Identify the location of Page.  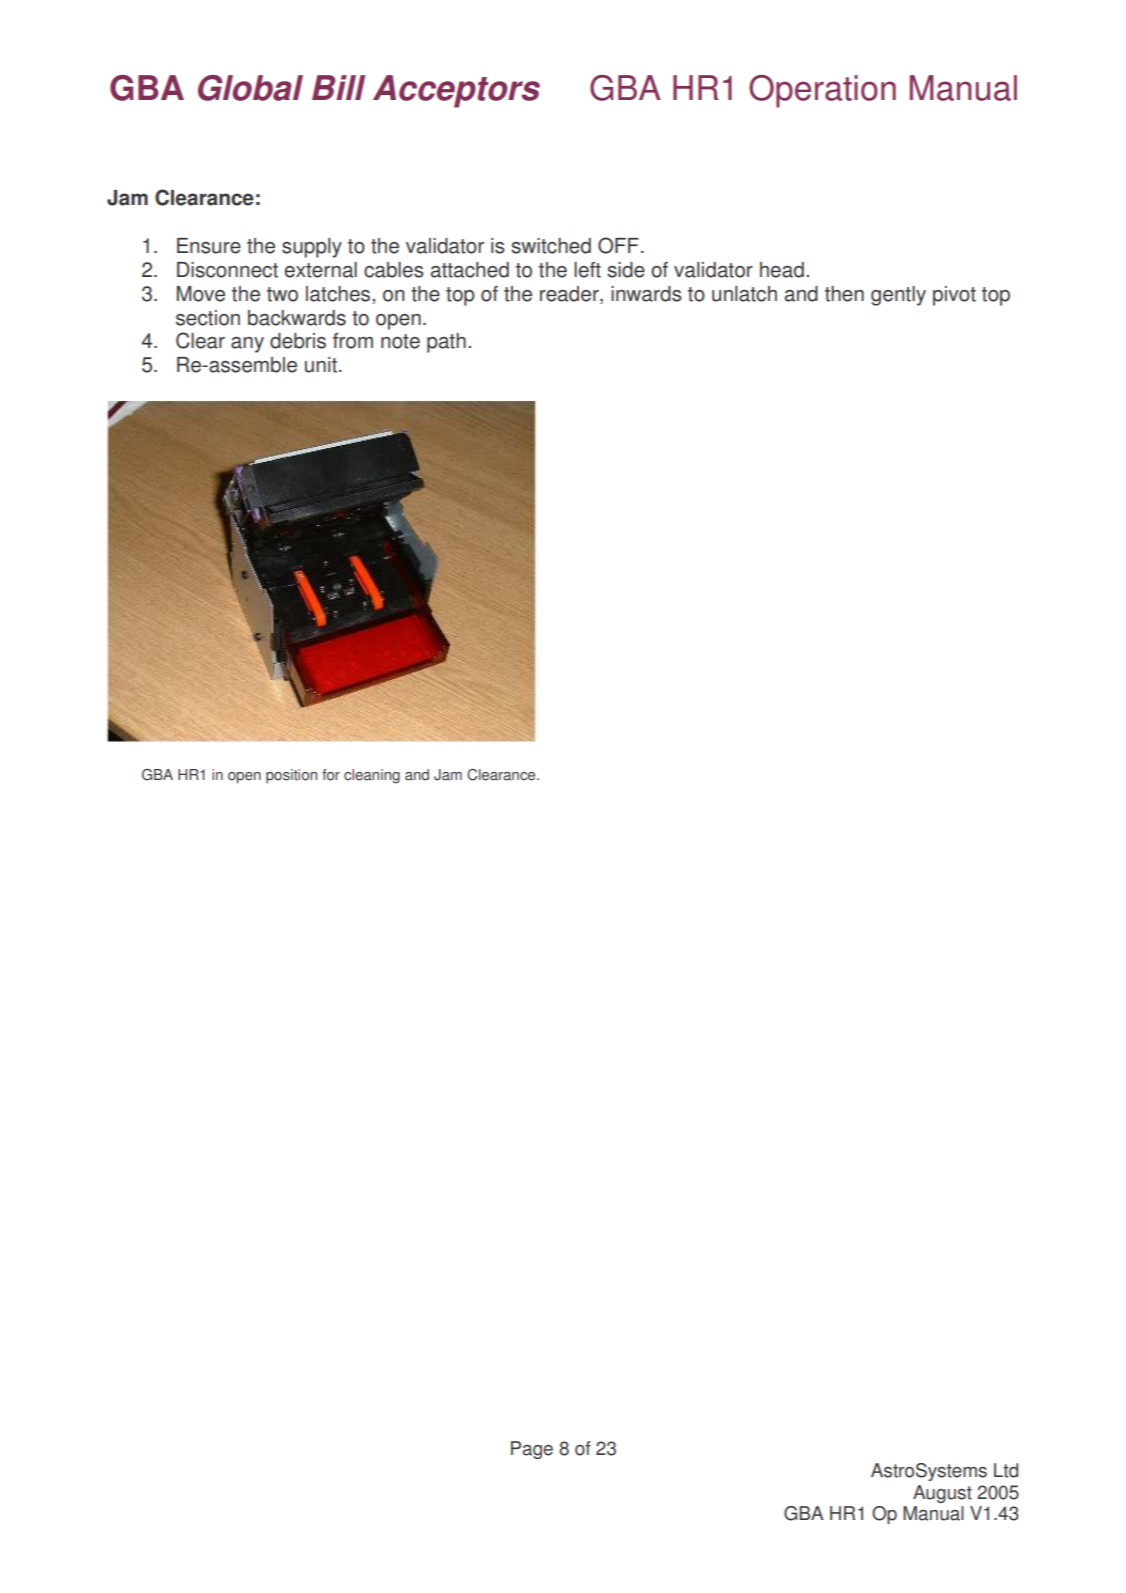
(532, 1450).
